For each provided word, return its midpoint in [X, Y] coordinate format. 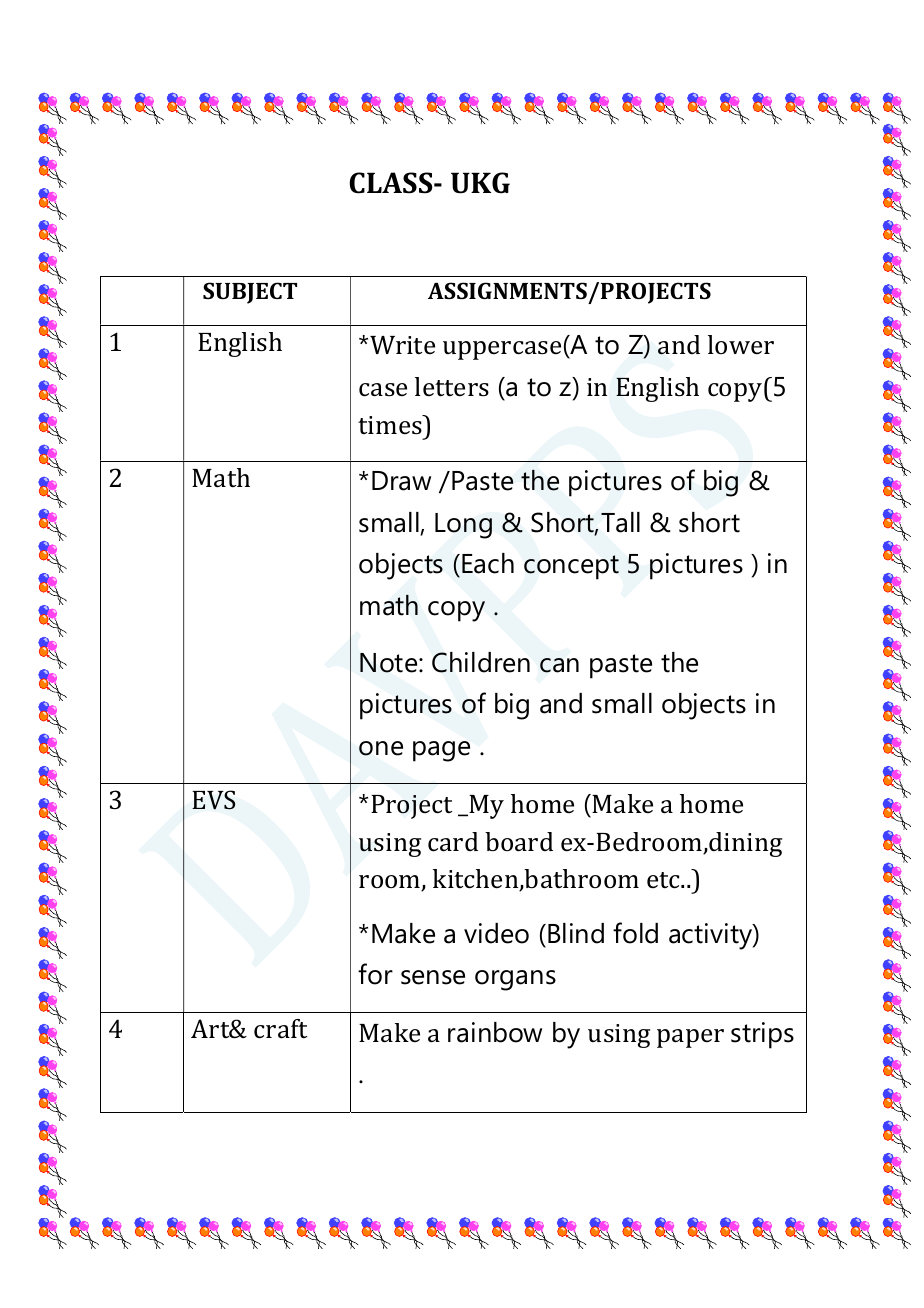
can [559, 665]
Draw [401, 481]
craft [280, 1029]
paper [690, 1038]
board [519, 842]
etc [664, 880]
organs [515, 980]
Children [481, 662]
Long [463, 526]
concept [571, 567]
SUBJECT [250, 293]
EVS [214, 800]
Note [390, 663]
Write [402, 345]
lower [741, 344]
